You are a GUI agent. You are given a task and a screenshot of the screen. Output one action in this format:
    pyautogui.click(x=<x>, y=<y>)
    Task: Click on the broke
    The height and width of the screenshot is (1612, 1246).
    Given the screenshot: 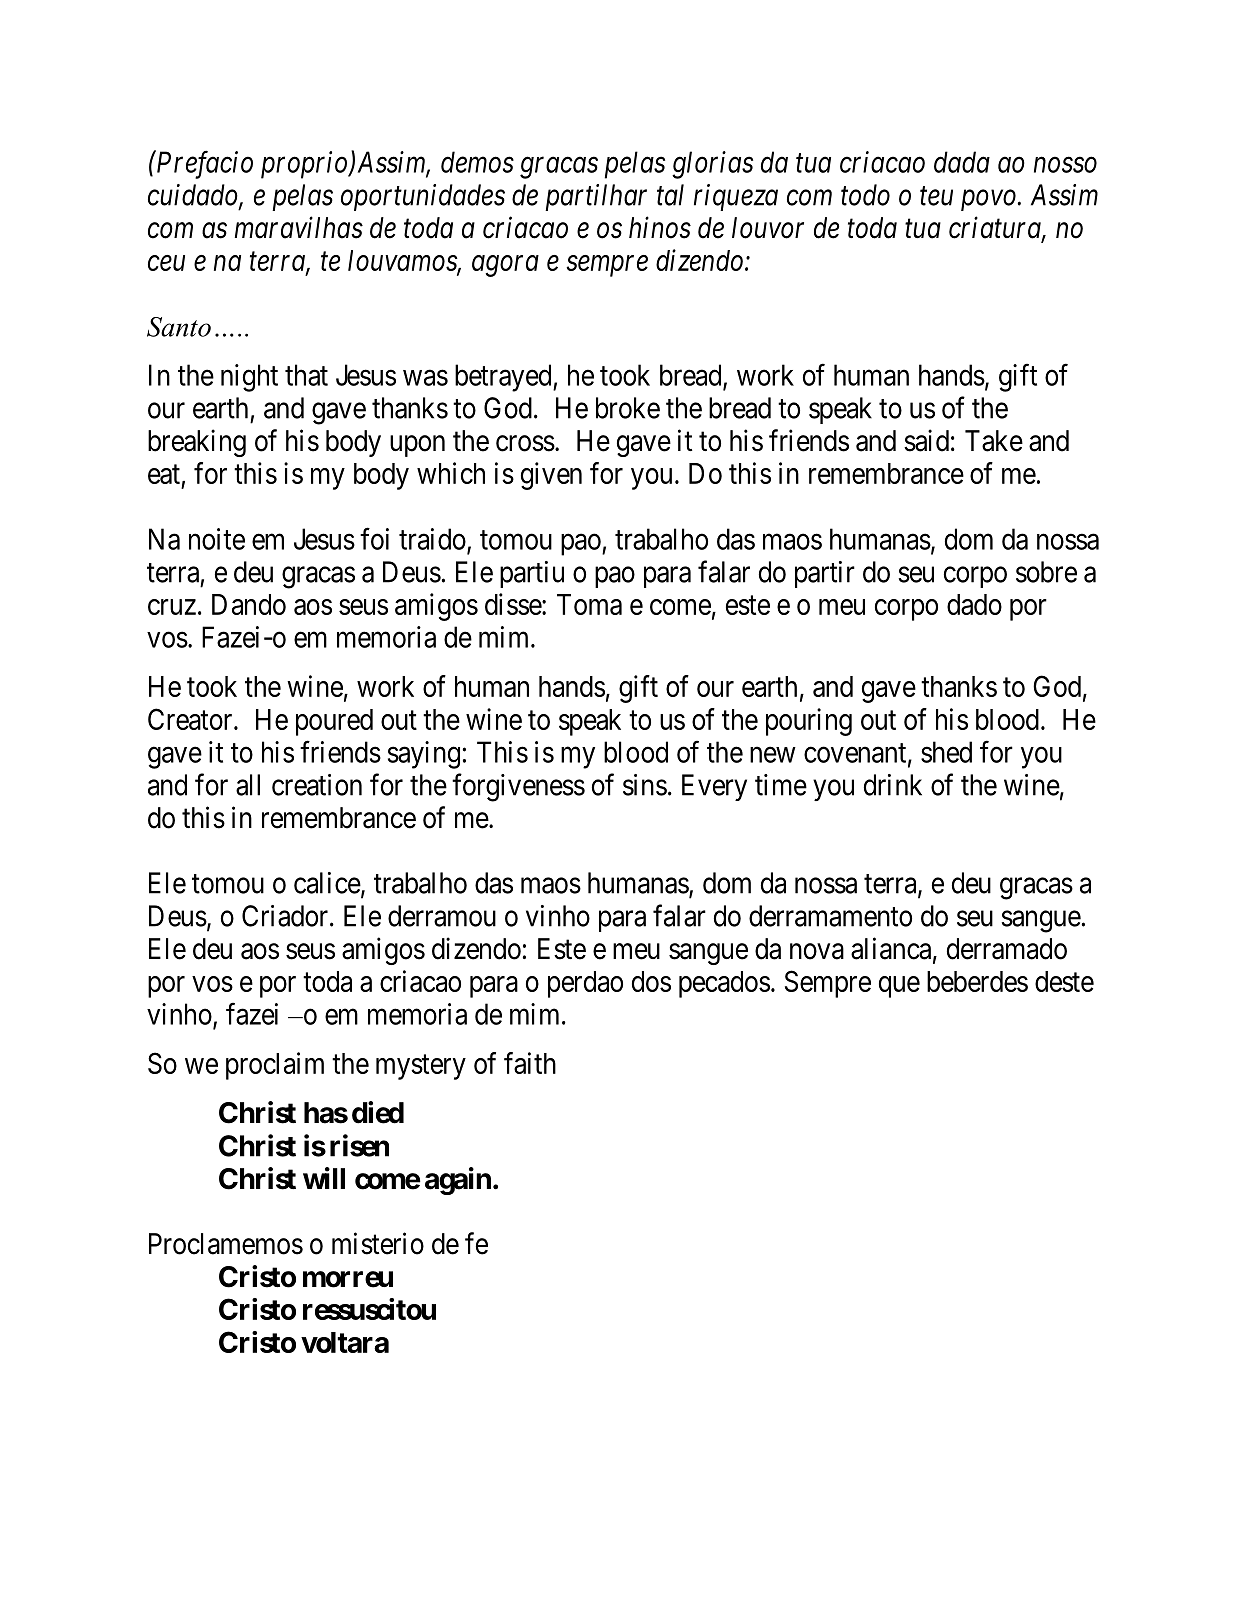 What is the action you would take?
    pyautogui.click(x=628, y=408)
